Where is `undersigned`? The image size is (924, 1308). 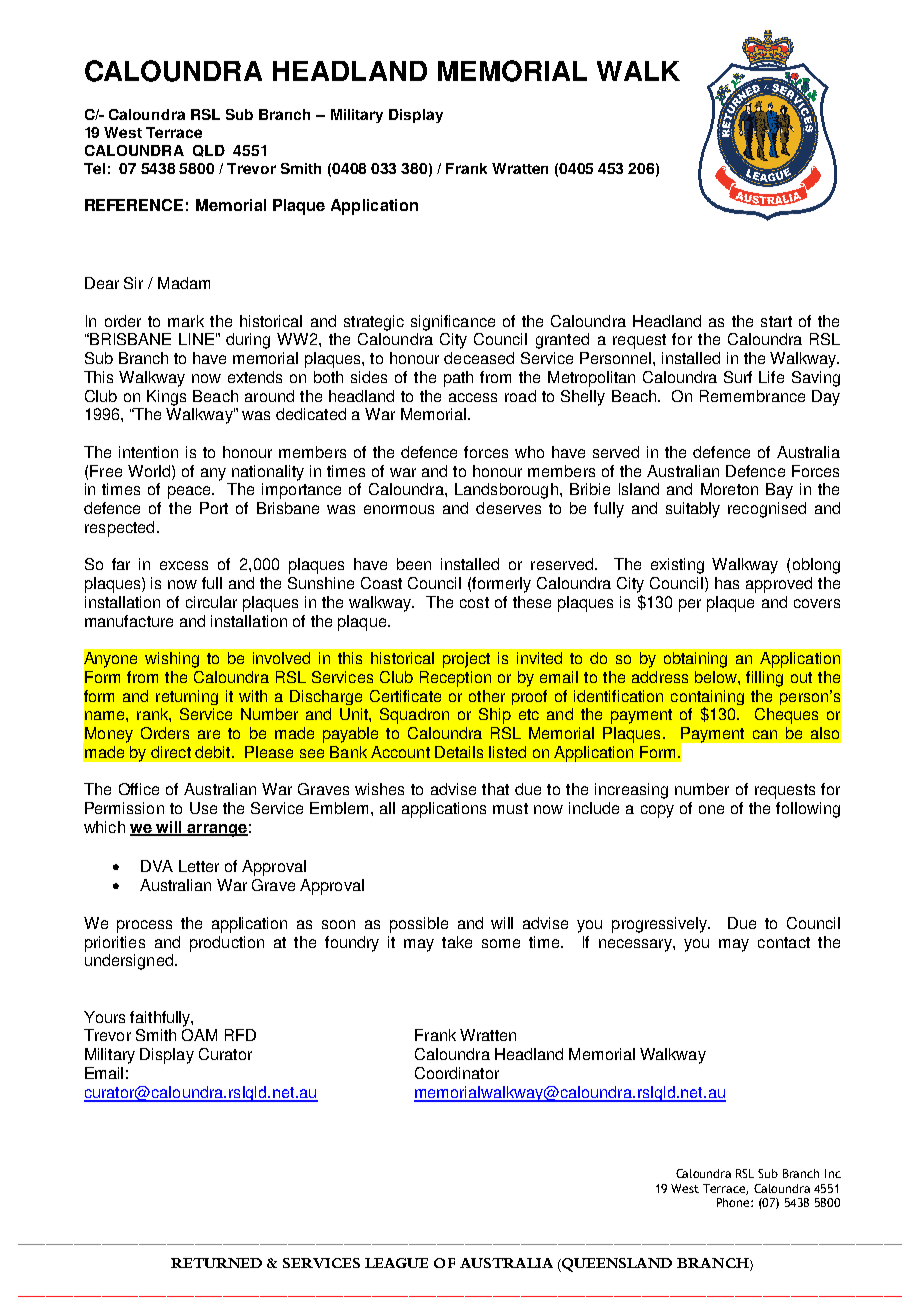
undersigned is located at coordinates (129, 962).
